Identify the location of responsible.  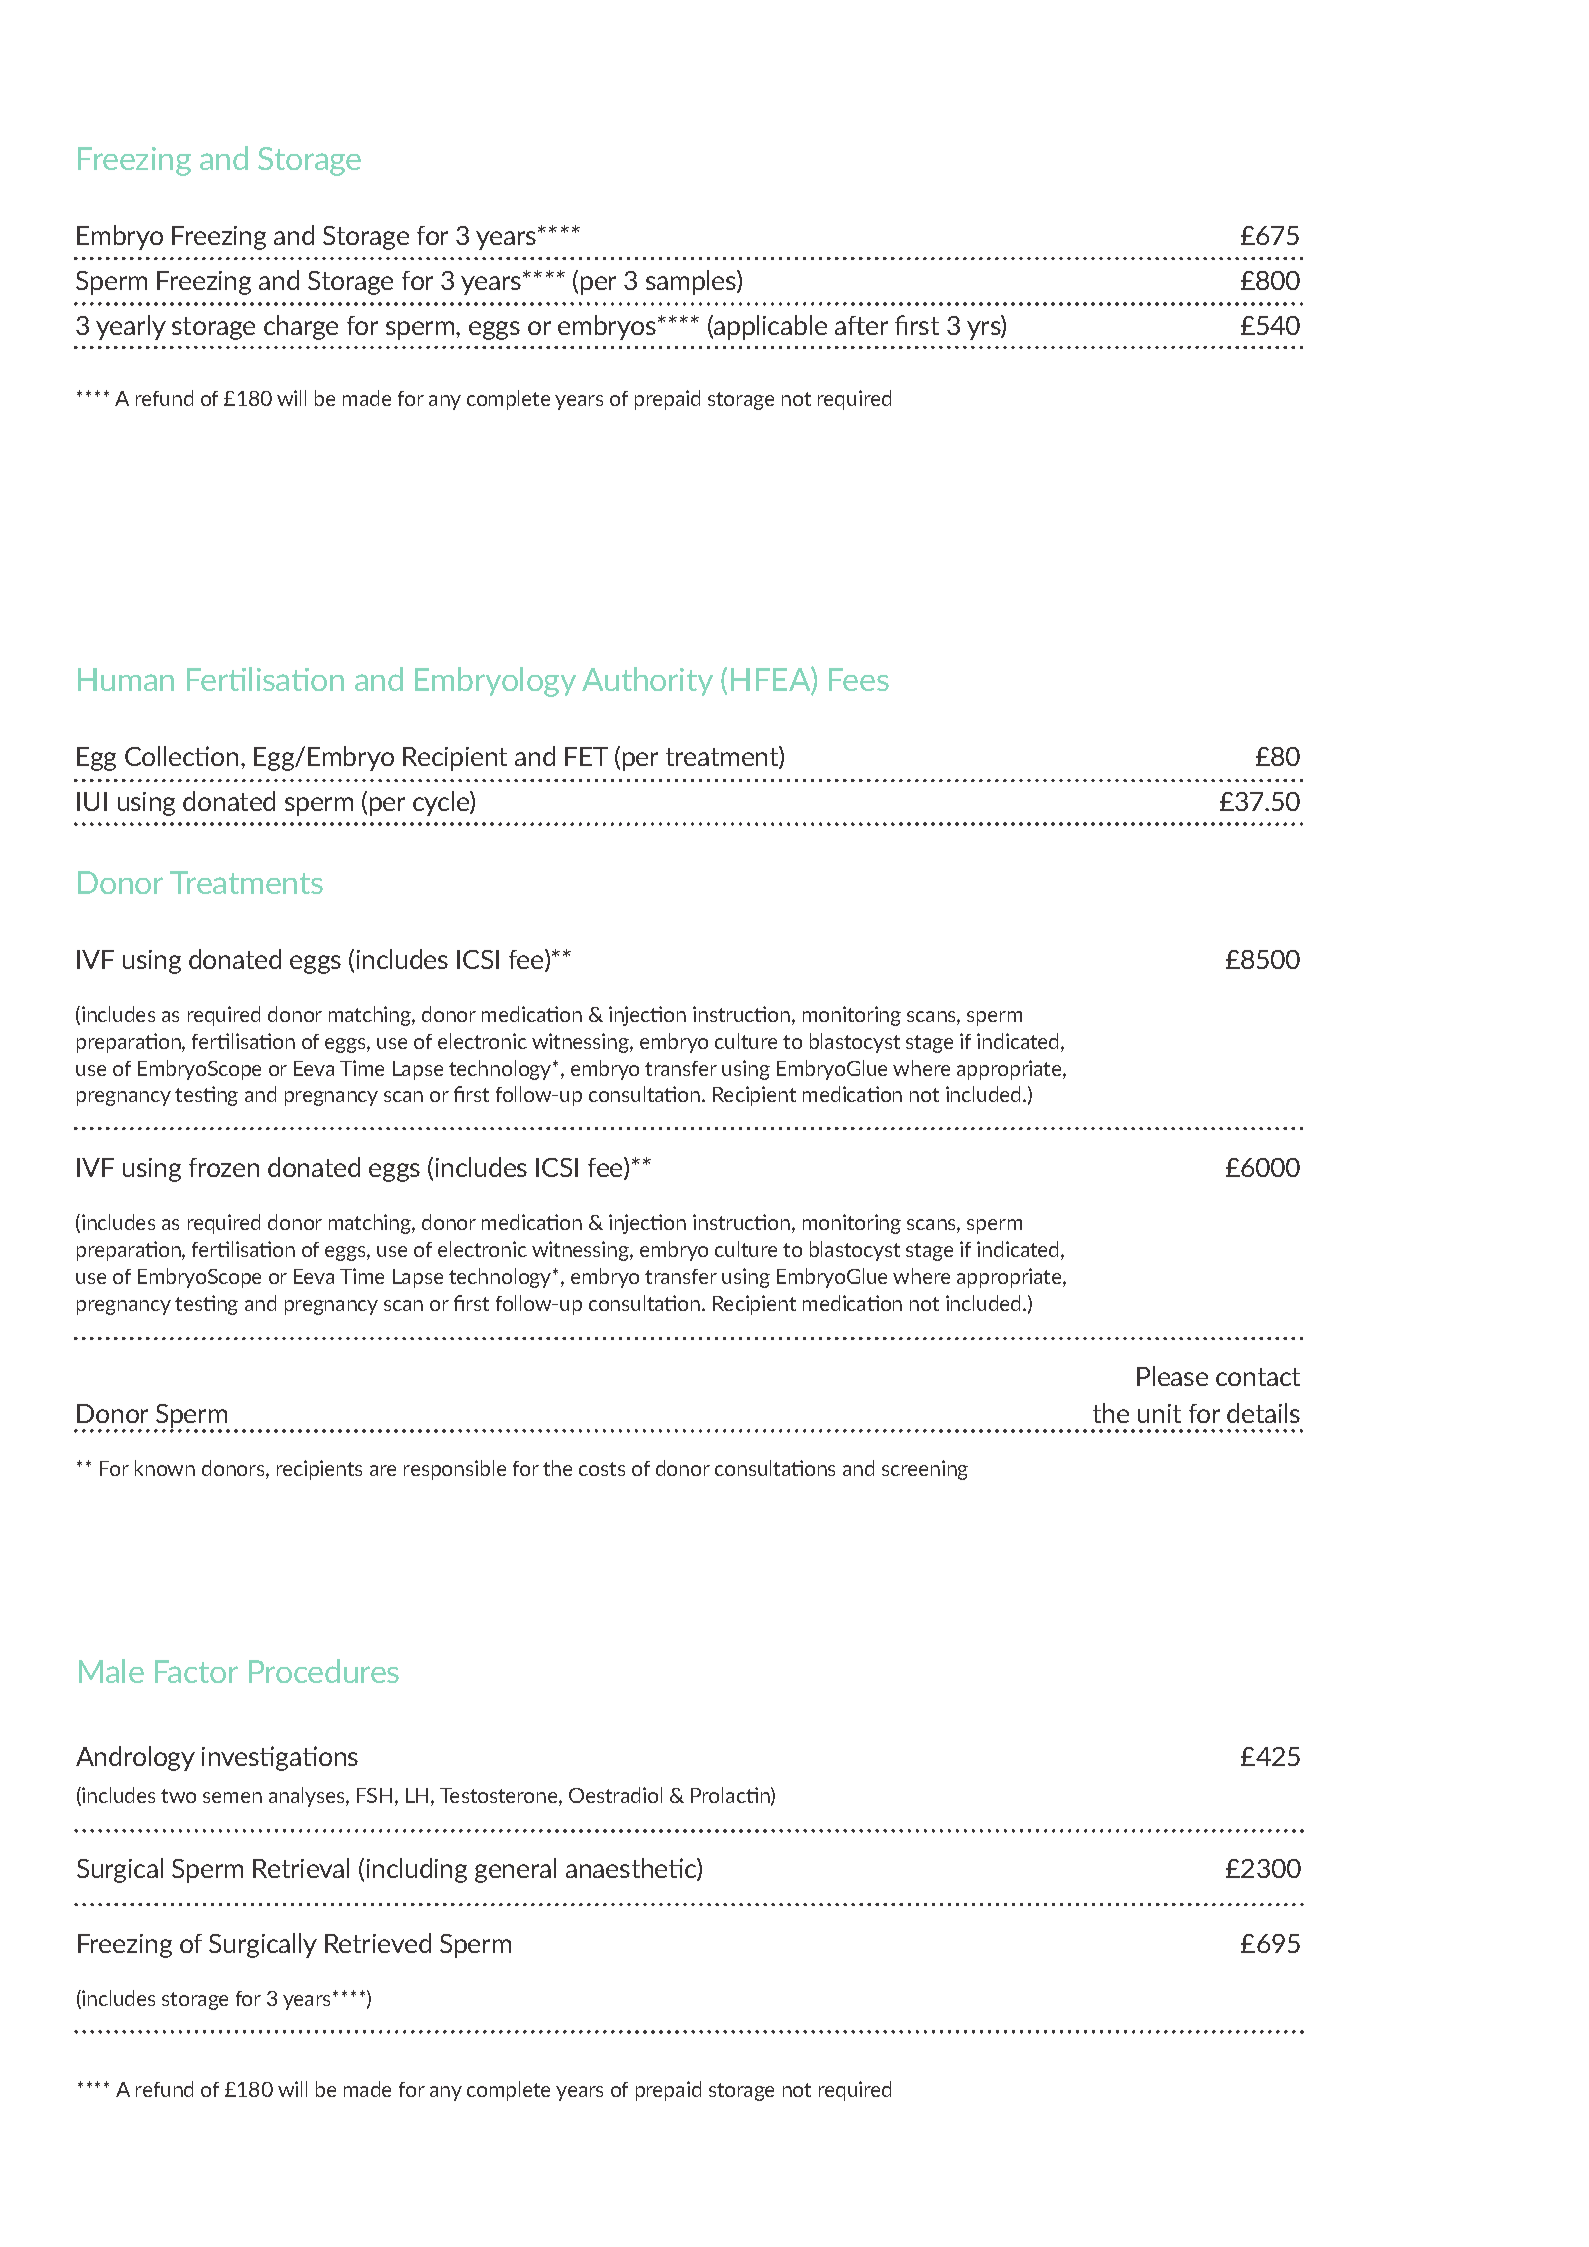
(455, 1470).
